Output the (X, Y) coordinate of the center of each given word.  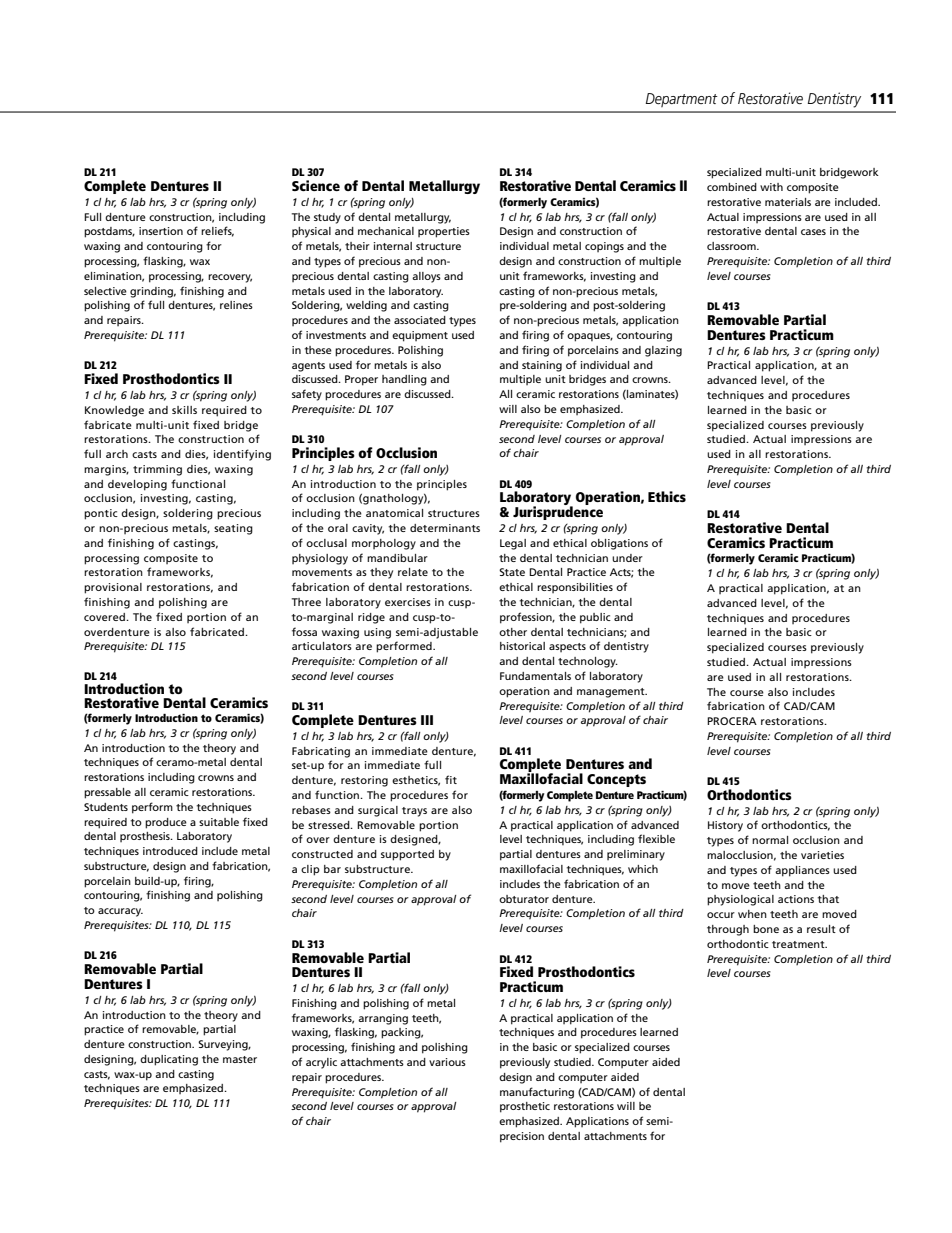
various (447, 1062)
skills (184, 410)
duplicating (169, 1060)
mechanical (386, 231)
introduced (170, 851)
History (725, 826)
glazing (663, 351)
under (627, 558)
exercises (408, 602)
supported (407, 855)
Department (682, 100)
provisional (113, 588)
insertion (161, 231)
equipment (420, 336)
